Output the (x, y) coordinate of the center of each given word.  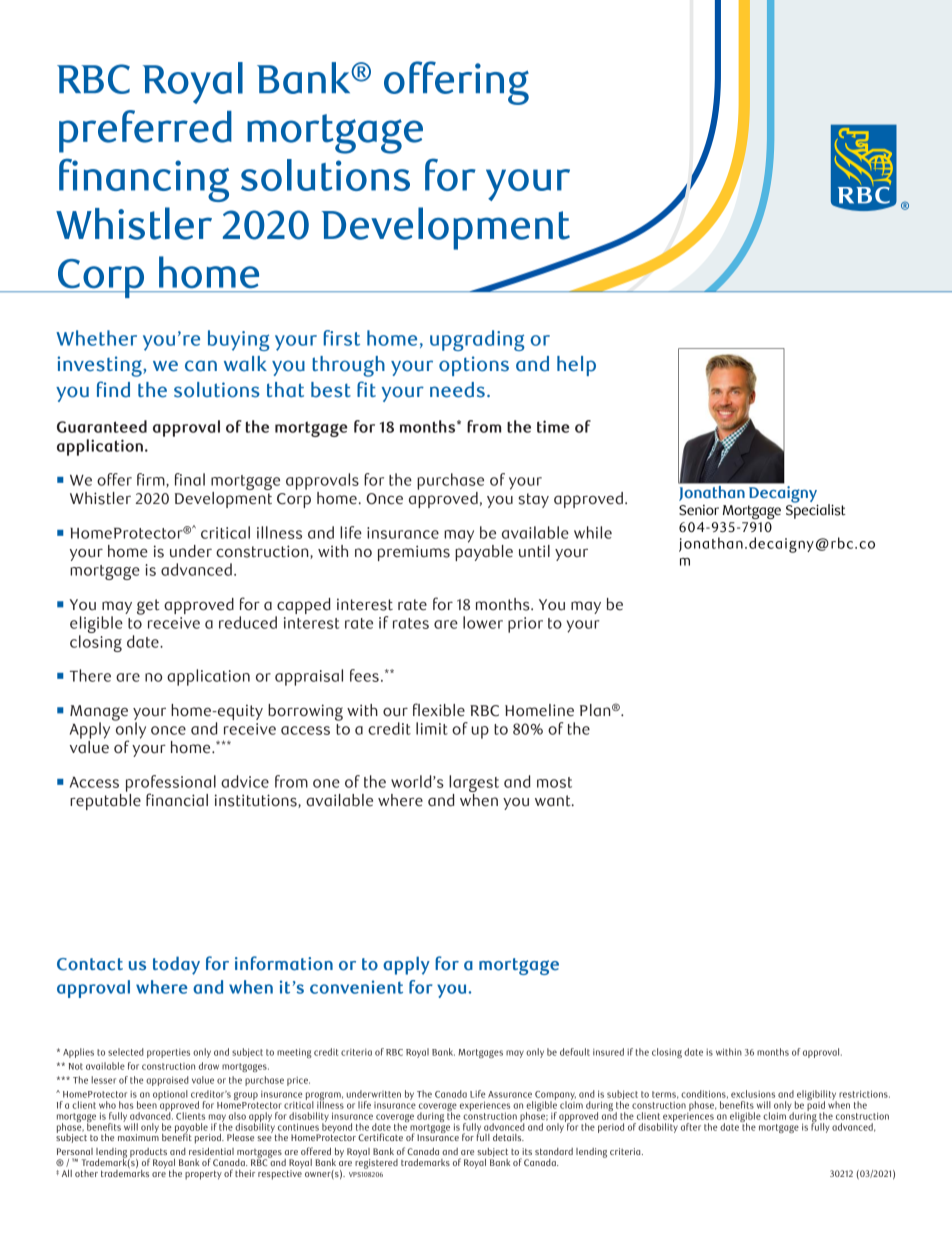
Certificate (380, 1137)
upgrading (477, 340)
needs (457, 390)
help (576, 366)
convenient (356, 987)
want (554, 801)
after (691, 1127)
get (148, 607)
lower (483, 622)
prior (525, 625)
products (148, 1154)
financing (144, 180)
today (176, 965)
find (113, 389)
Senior (699, 510)
